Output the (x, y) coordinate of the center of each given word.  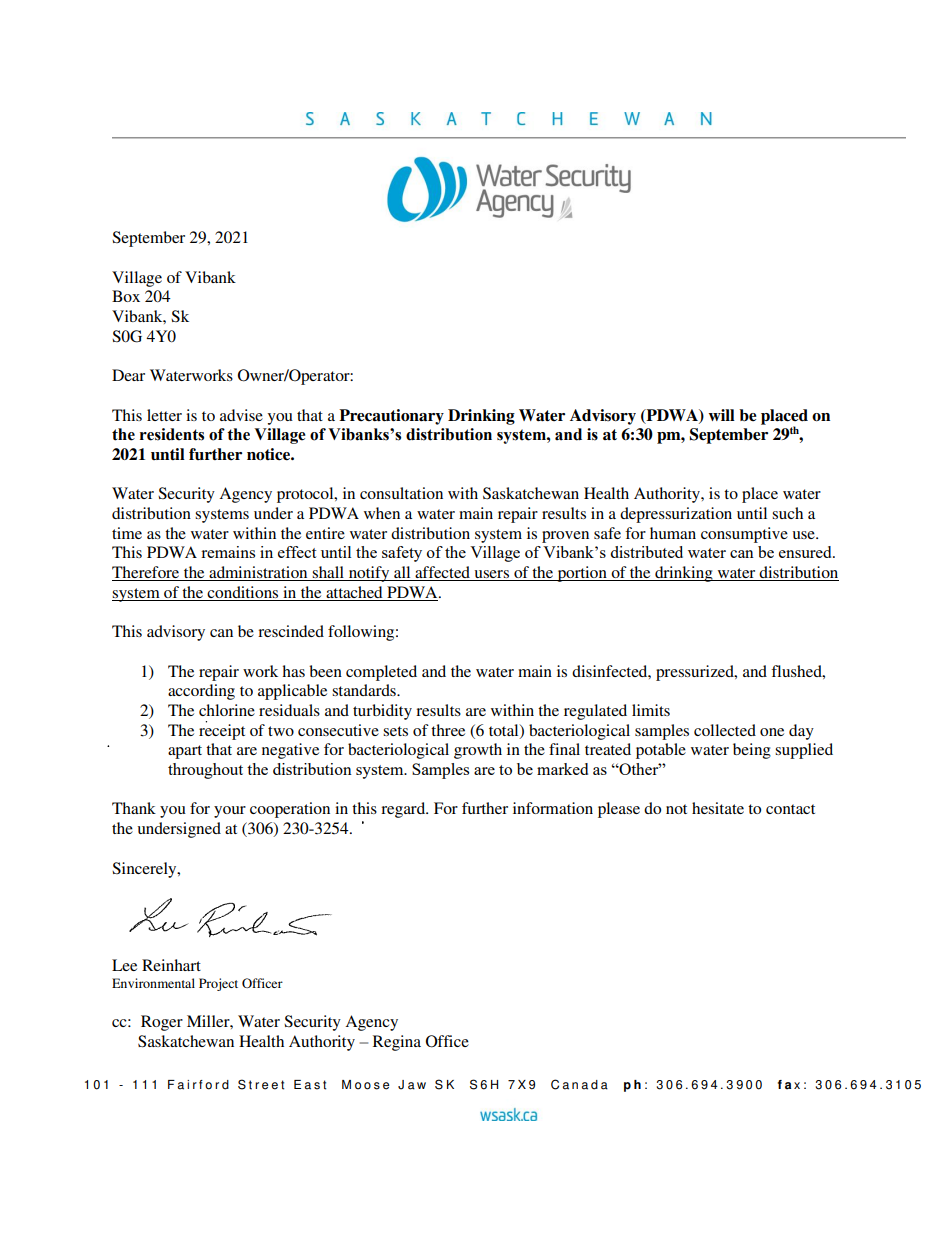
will (722, 415)
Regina (397, 1043)
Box (126, 296)
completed (381, 673)
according (201, 692)
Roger (162, 1023)
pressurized (696, 673)
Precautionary (391, 417)
